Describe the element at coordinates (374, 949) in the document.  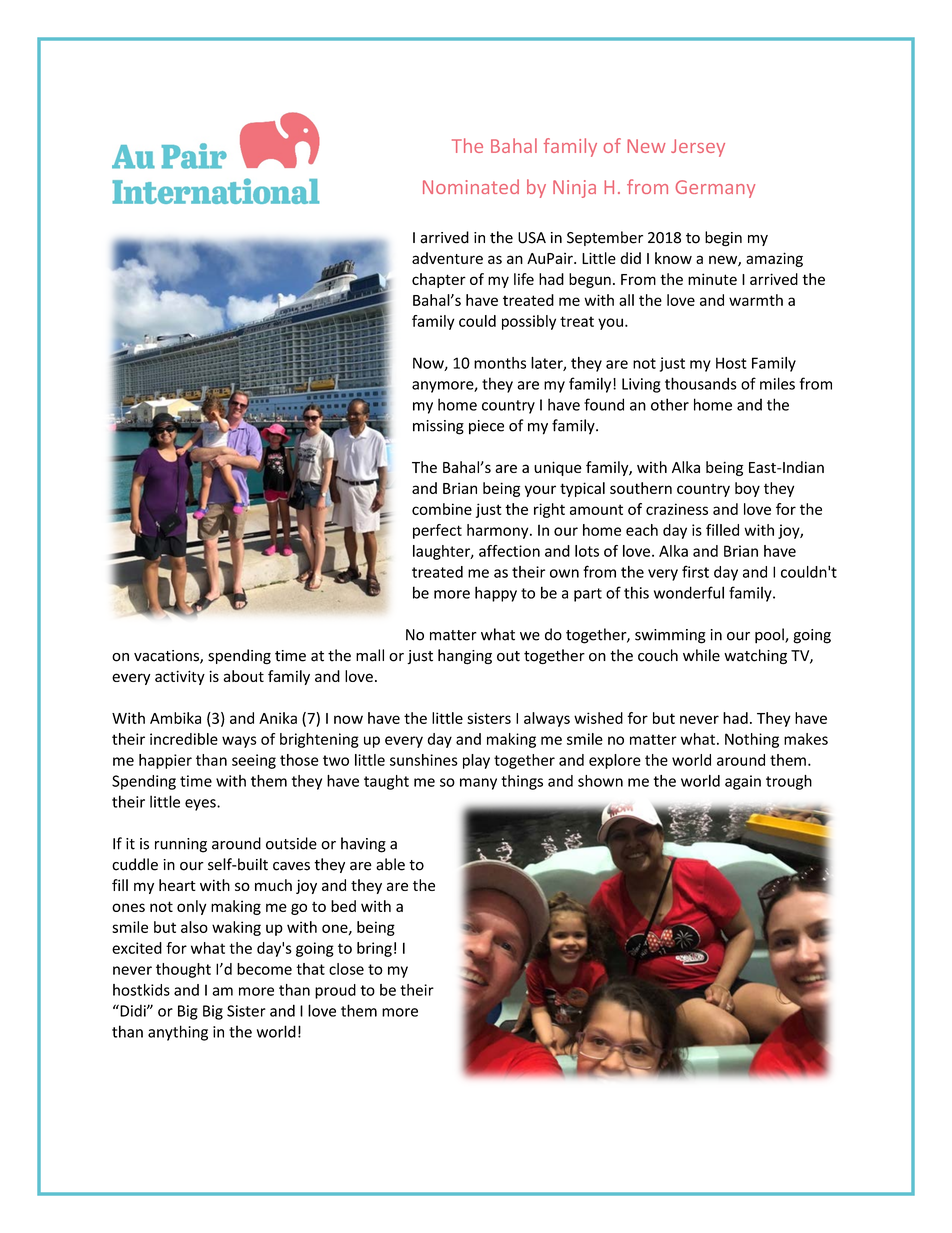
I see `bring` at that location.
